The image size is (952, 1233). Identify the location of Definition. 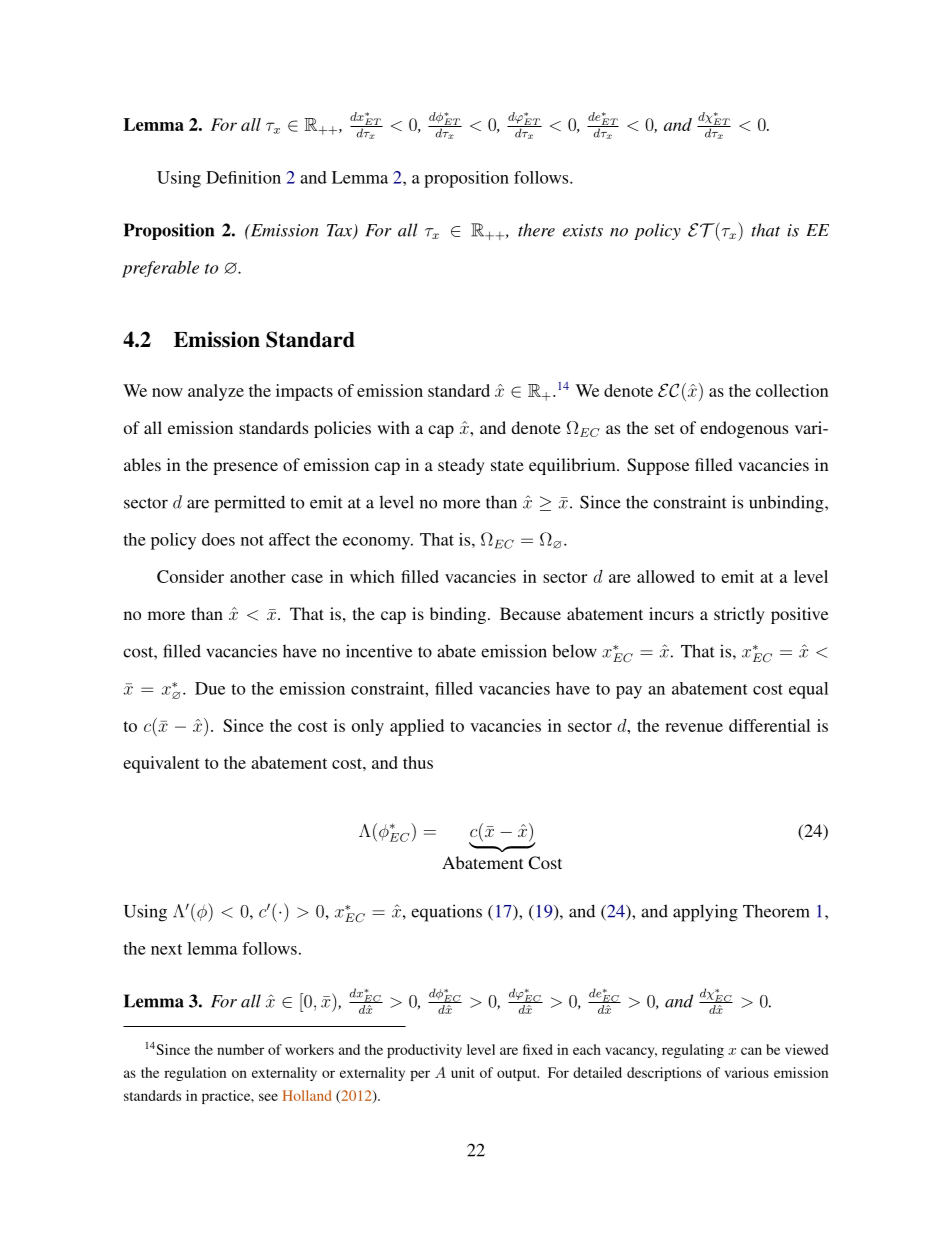
(243, 177).
